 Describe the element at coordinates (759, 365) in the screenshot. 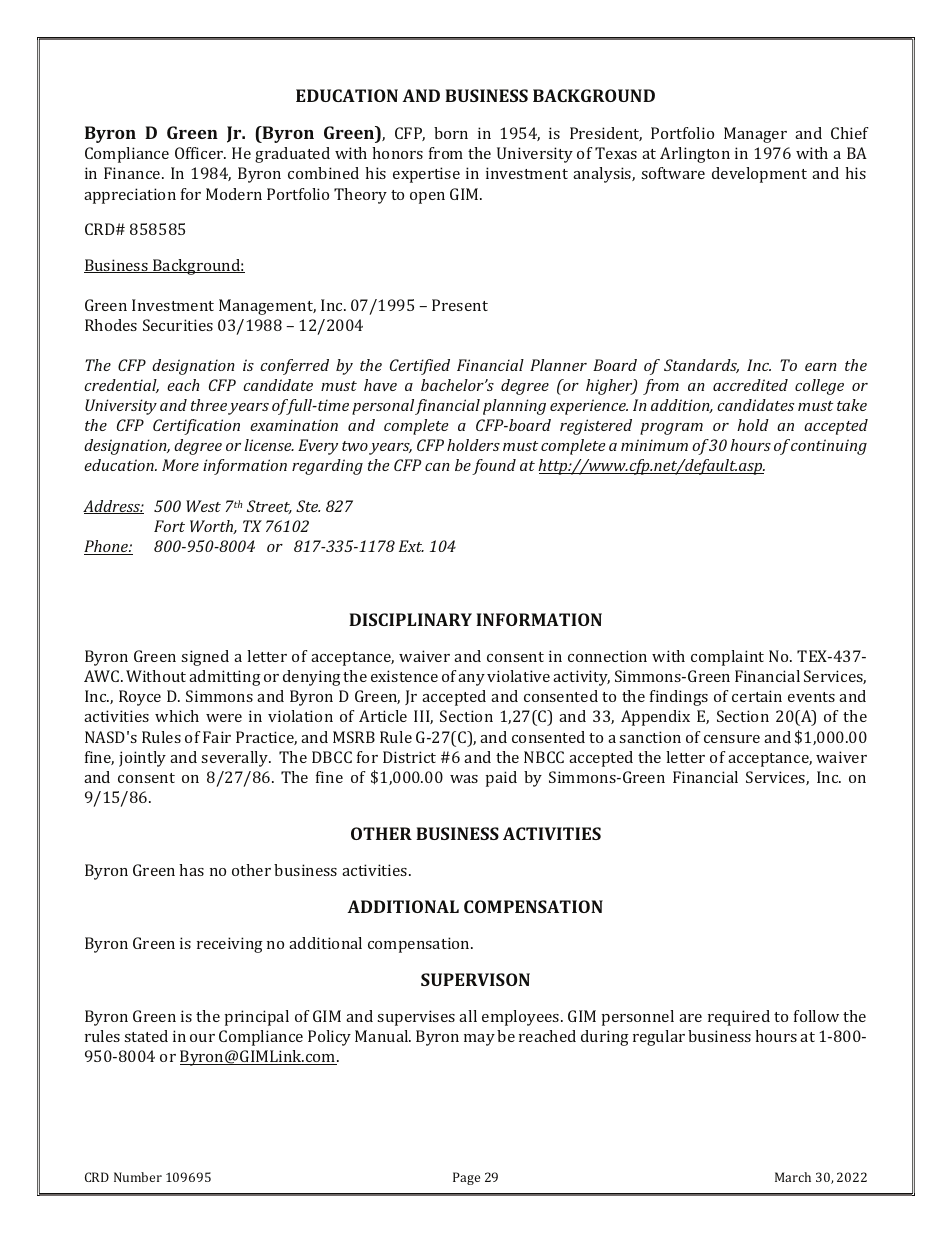

I see `Inc` at that location.
